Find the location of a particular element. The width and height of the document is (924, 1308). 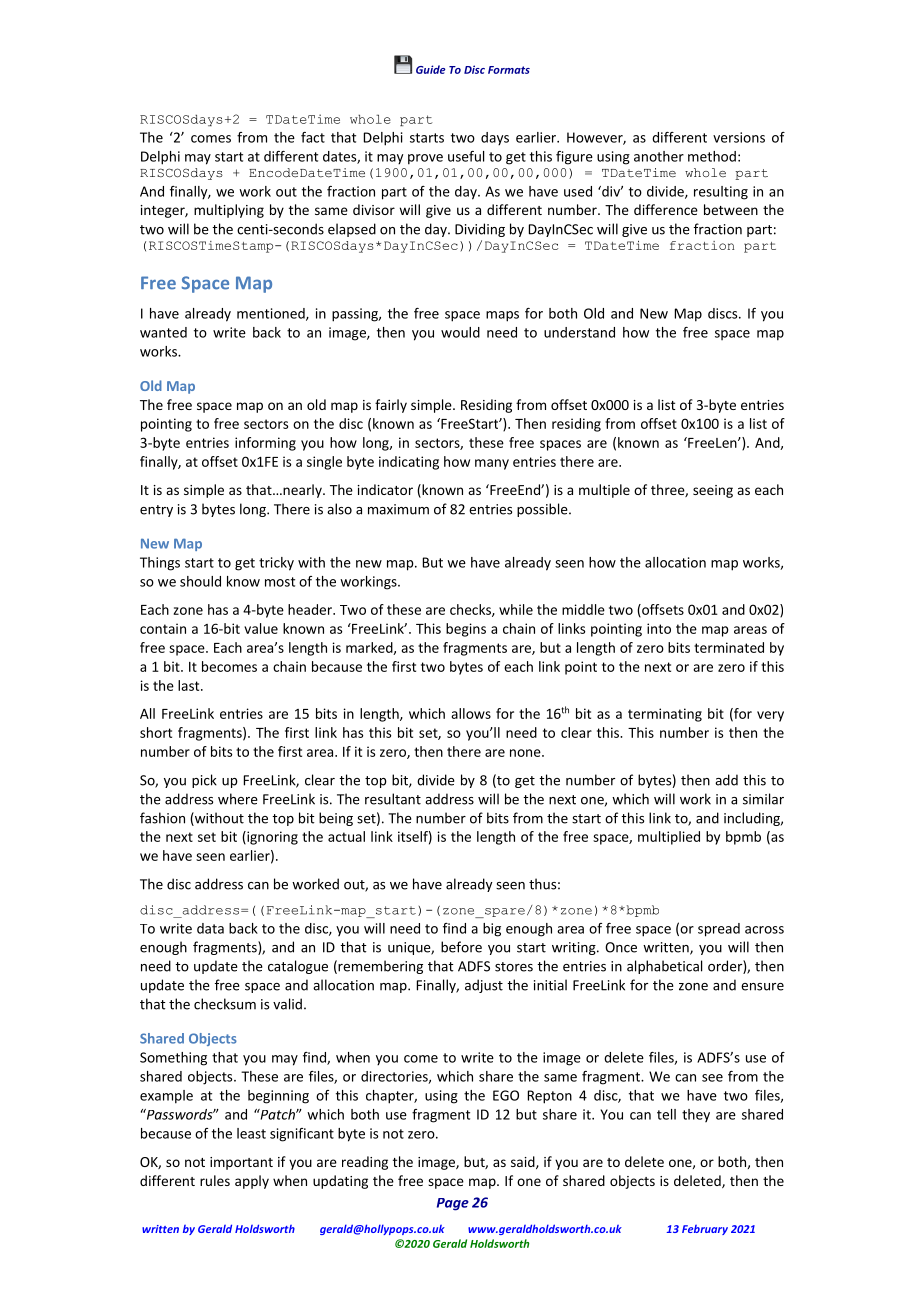

fact is located at coordinates (313, 137).
